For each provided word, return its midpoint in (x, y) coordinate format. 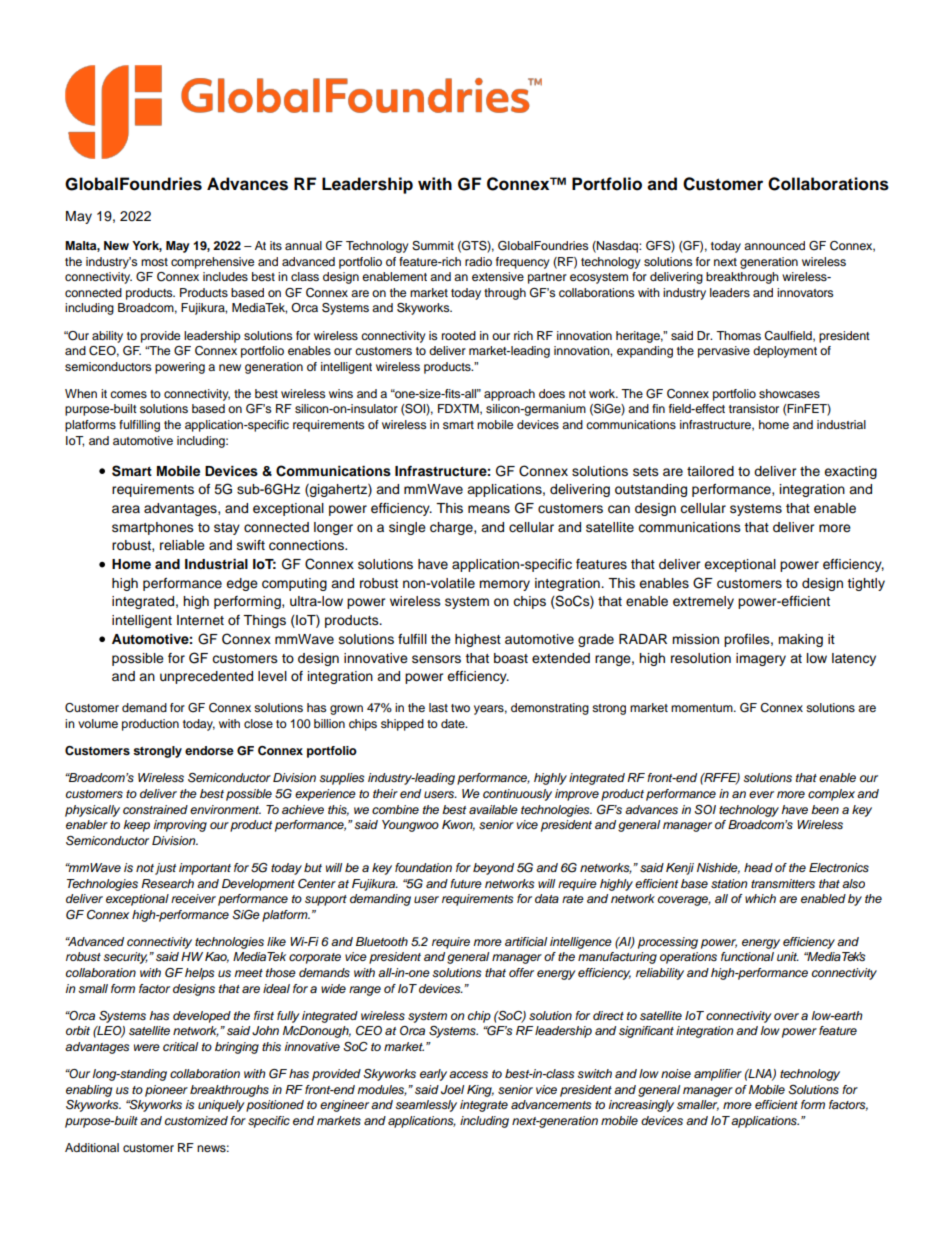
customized (196, 1121)
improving (180, 826)
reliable (182, 545)
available (493, 809)
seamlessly (426, 1106)
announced (774, 245)
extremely (703, 602)
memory (504, 585)
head (758, 867)
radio (478, 261)
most (154, 262)
